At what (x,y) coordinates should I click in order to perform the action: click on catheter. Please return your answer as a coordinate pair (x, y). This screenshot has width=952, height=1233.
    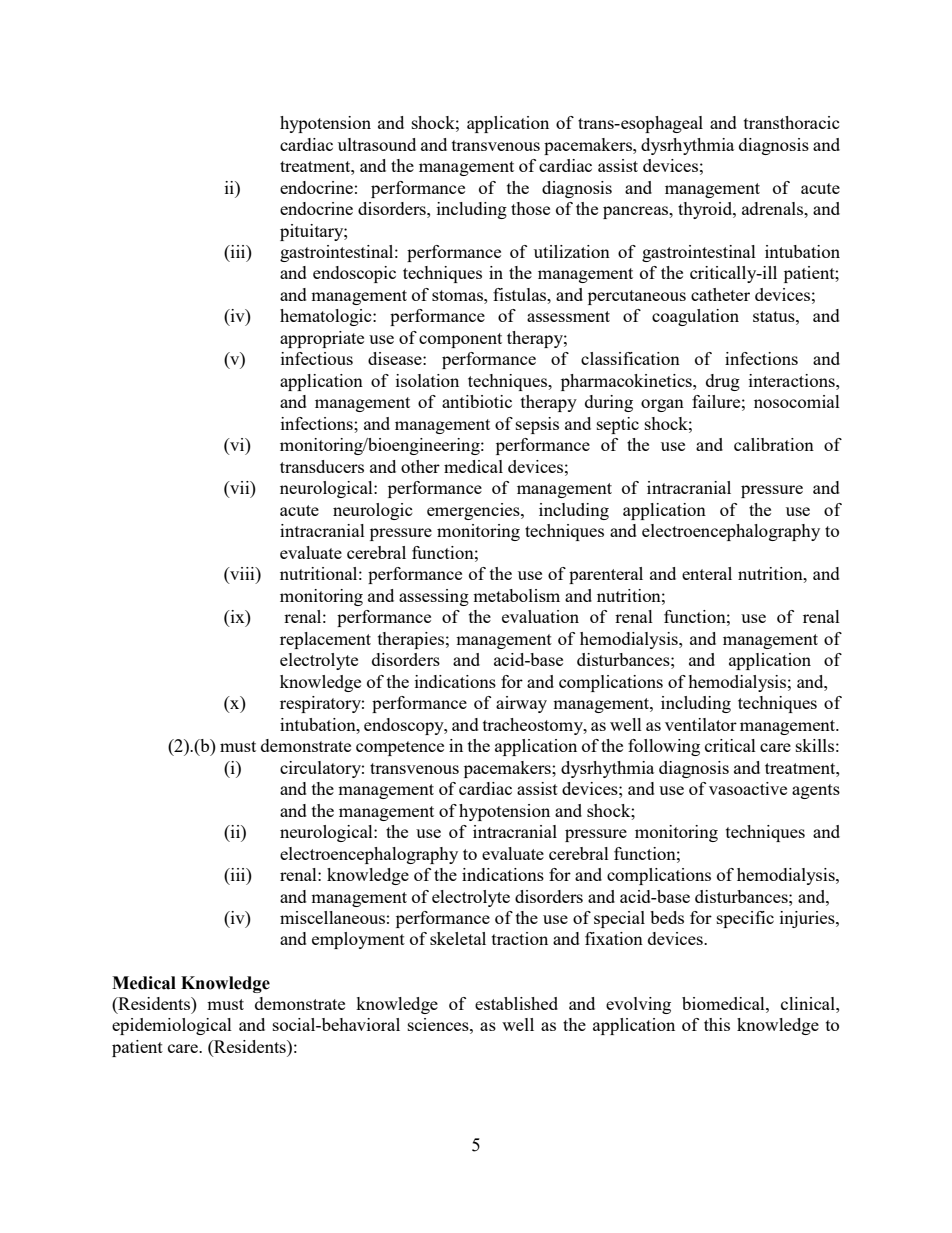
    Looking at the image, I should click on (720, 294).
